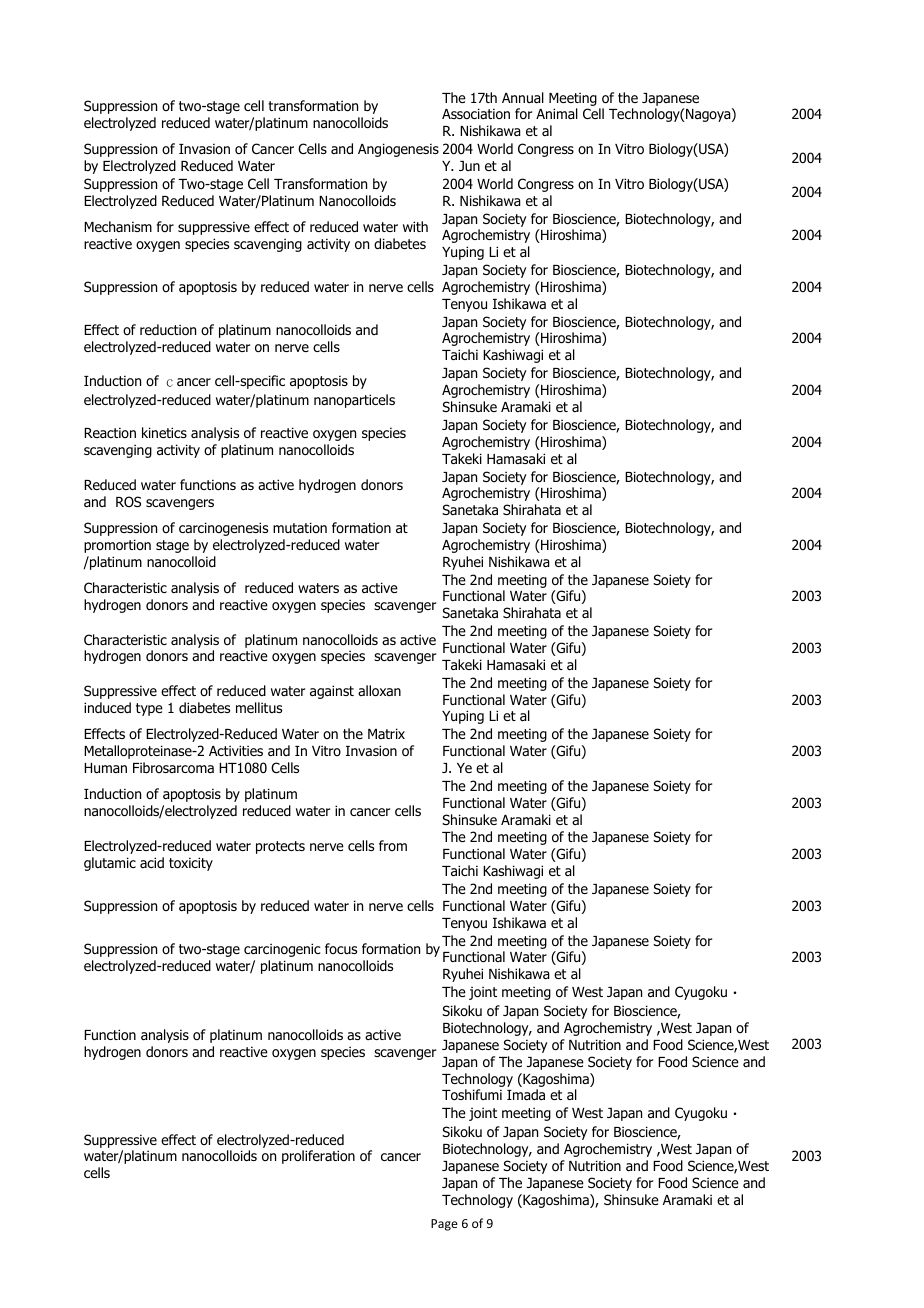 Image resolution: width=924 pixels, height=1308 pixels. I want to click on Mechanism, so click(118, 226).
